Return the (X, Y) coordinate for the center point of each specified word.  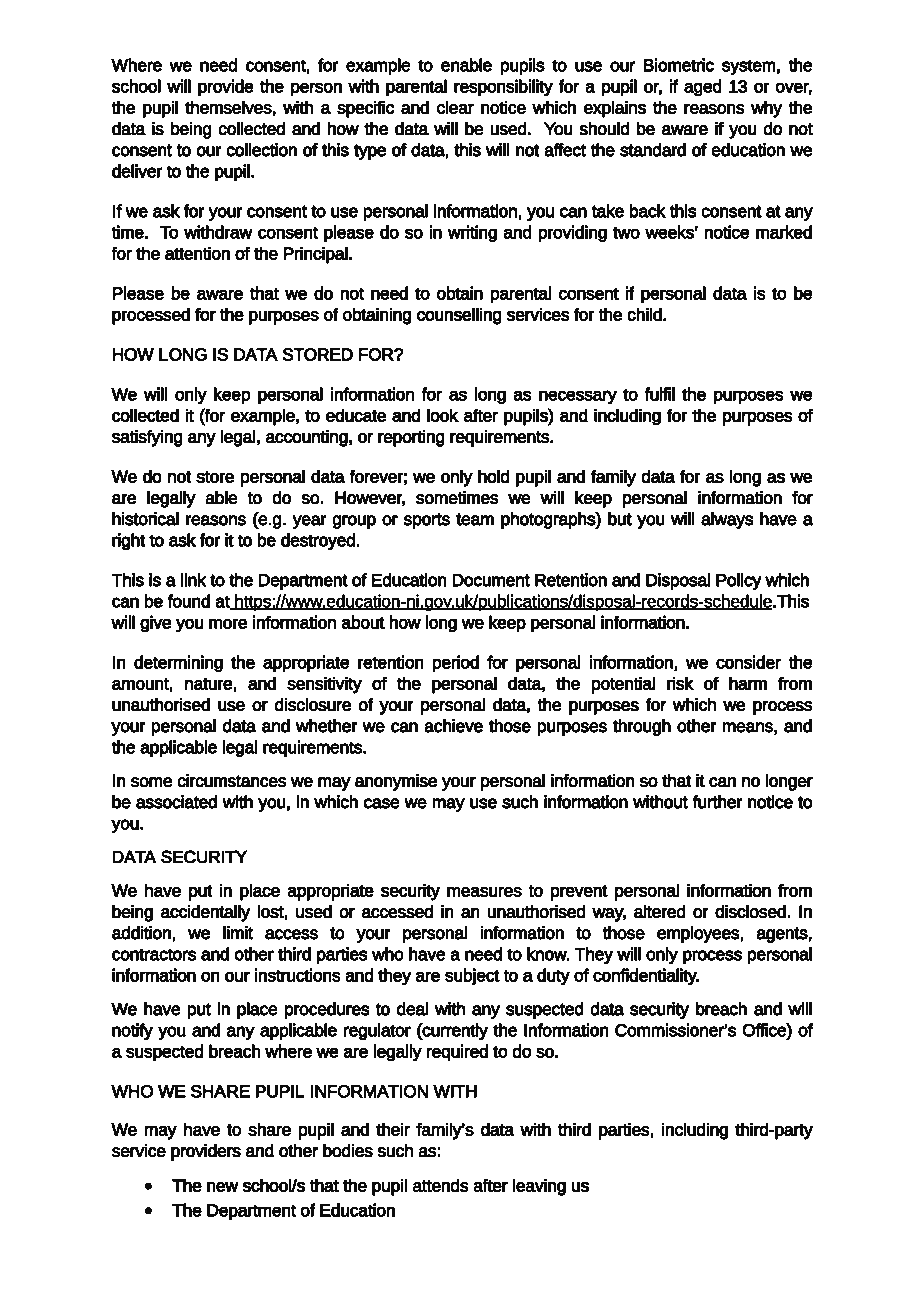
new (223, 1187)
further (717, 802)
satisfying (147, 438)
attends (440, 1185)
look (443, 415)
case (382, 803)
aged (703, 88)
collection (261, 150)
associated (176, 802)
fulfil (659, 394)
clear (455, 107)
